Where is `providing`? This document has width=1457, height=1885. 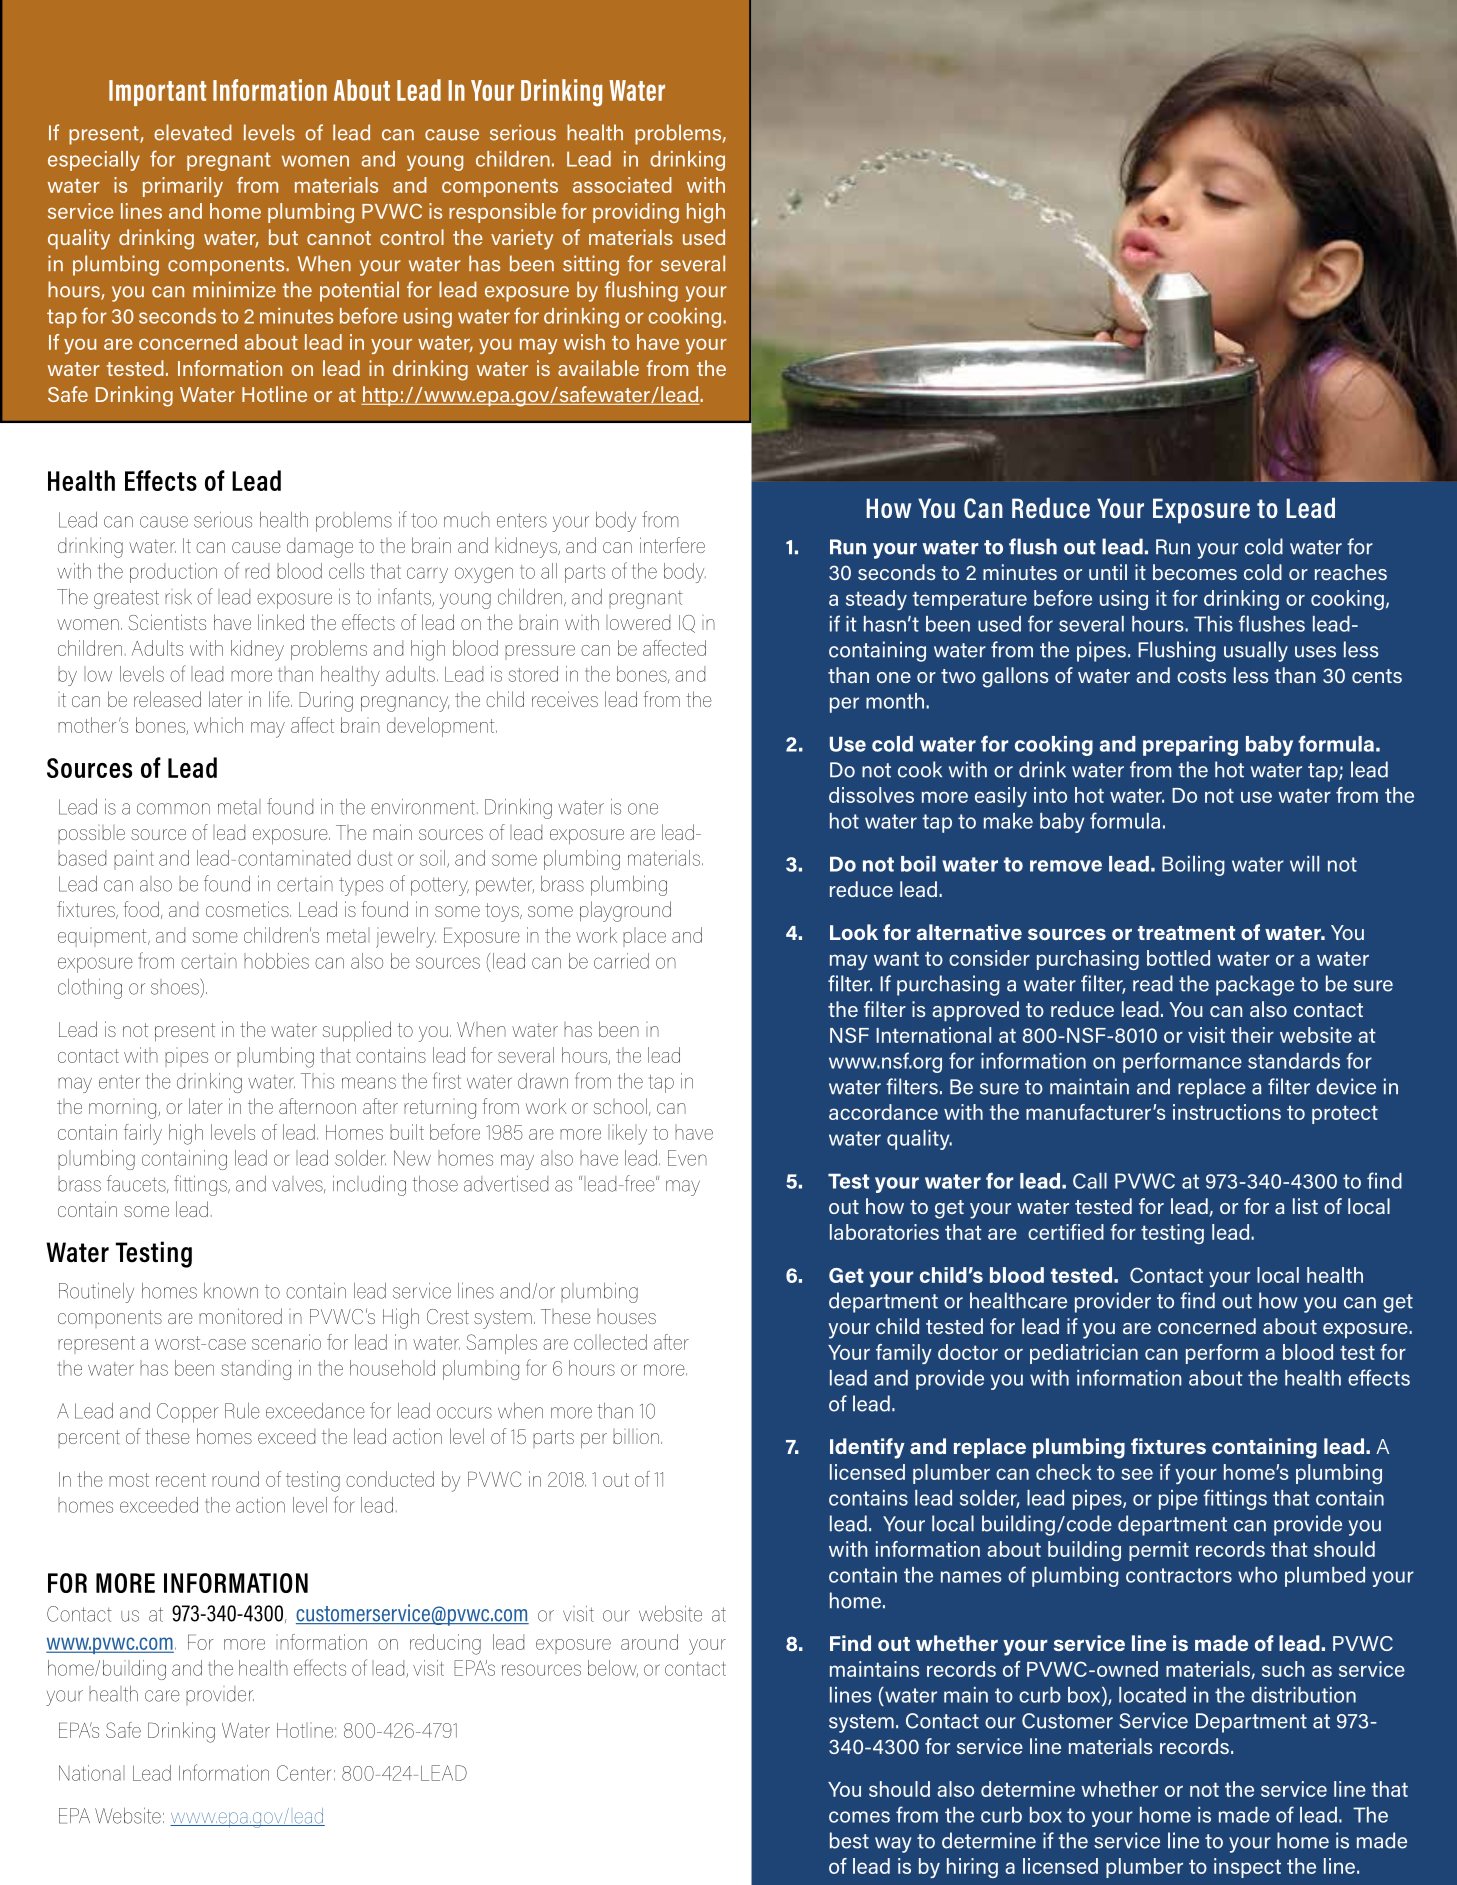
providing is located at coordinates (636, 213).
